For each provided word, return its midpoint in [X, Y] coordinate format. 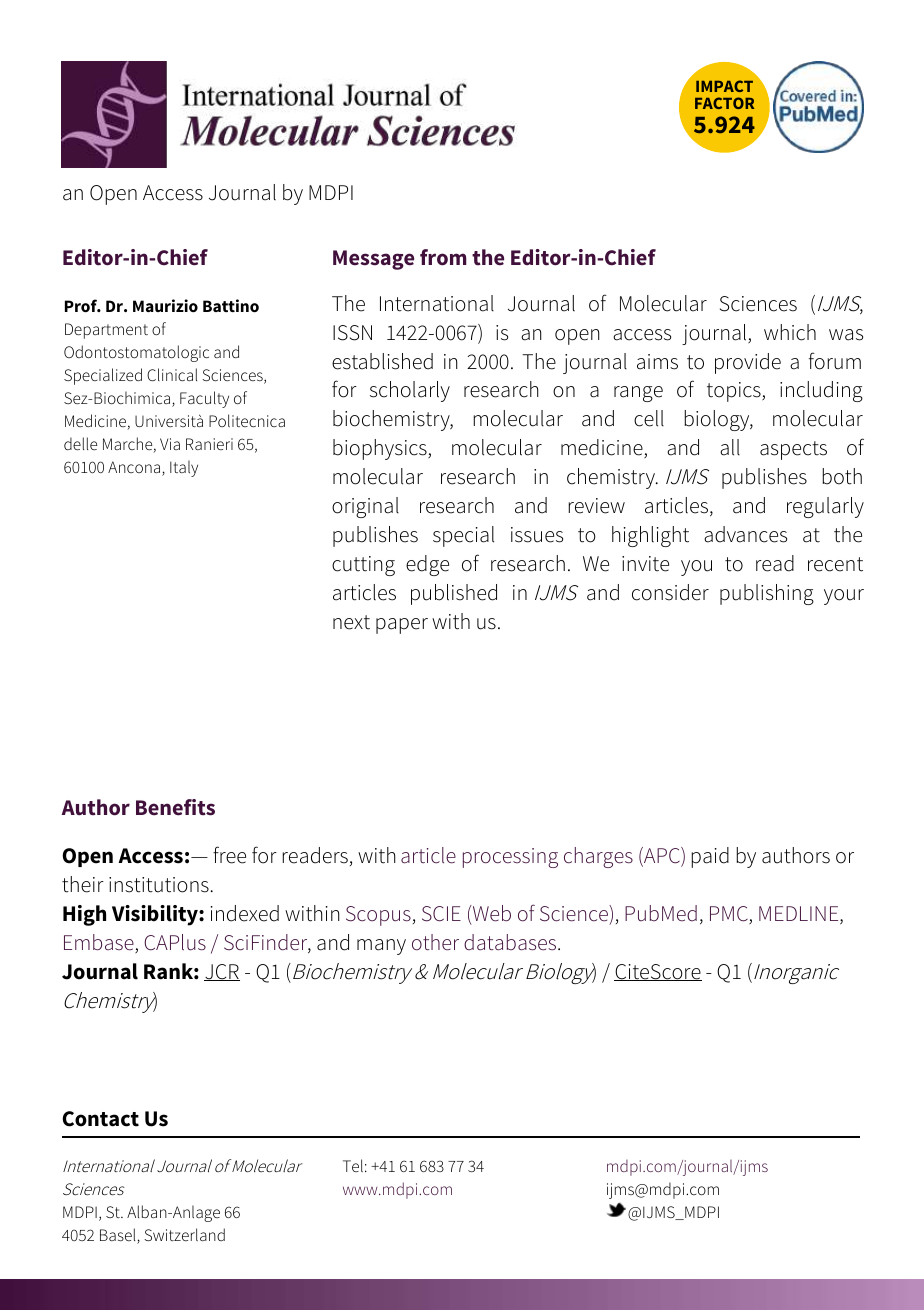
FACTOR [724, 103]
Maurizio [165, 305]
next [351, 622]
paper [402, 626]
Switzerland [184, 1234]
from [443, 257]
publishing [767, 594]
